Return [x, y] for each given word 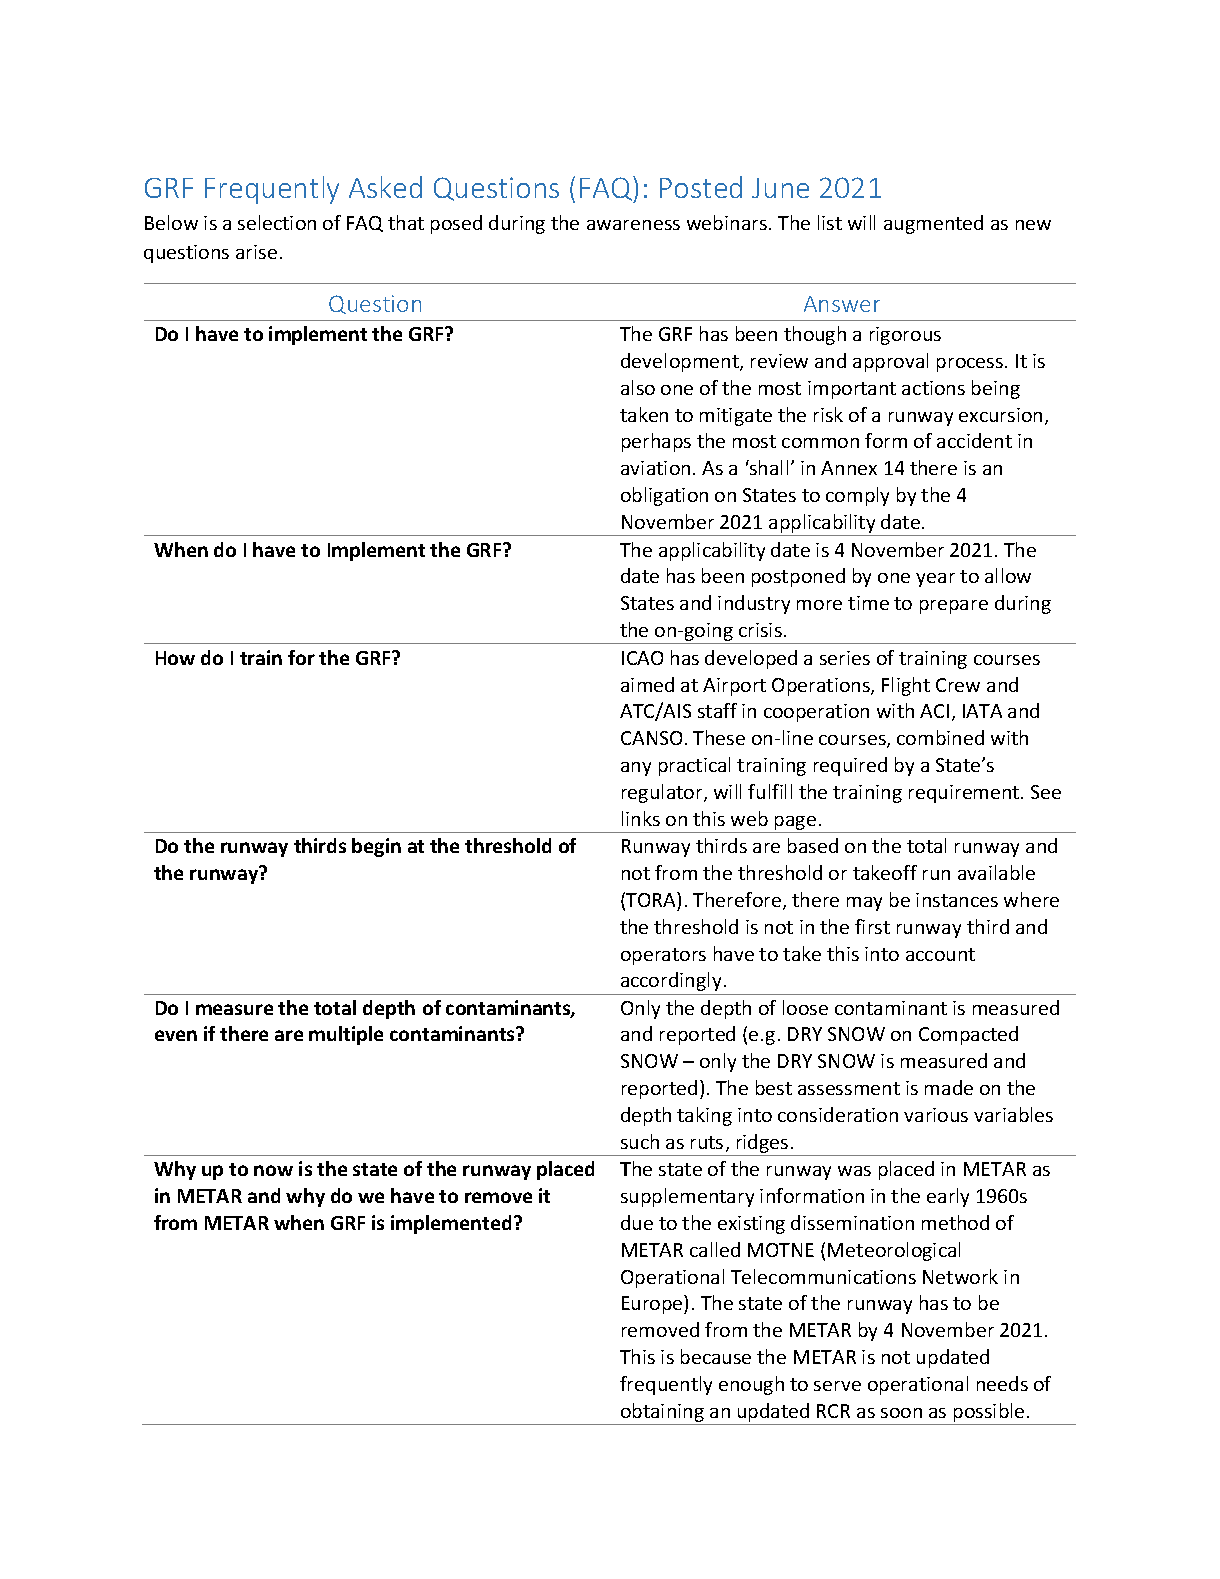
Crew [958, 685]
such [640, 1141]
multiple [346, 1035]
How [175, 658]
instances [957, 900]
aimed [647, 684]
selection [277, 222]
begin [376, 847]
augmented [933, 224]
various [936, 1115]
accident [974, 440]
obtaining [662, 1412]
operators [663, 956]
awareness [633, 225]
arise [256, 252]
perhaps [656, 442]
